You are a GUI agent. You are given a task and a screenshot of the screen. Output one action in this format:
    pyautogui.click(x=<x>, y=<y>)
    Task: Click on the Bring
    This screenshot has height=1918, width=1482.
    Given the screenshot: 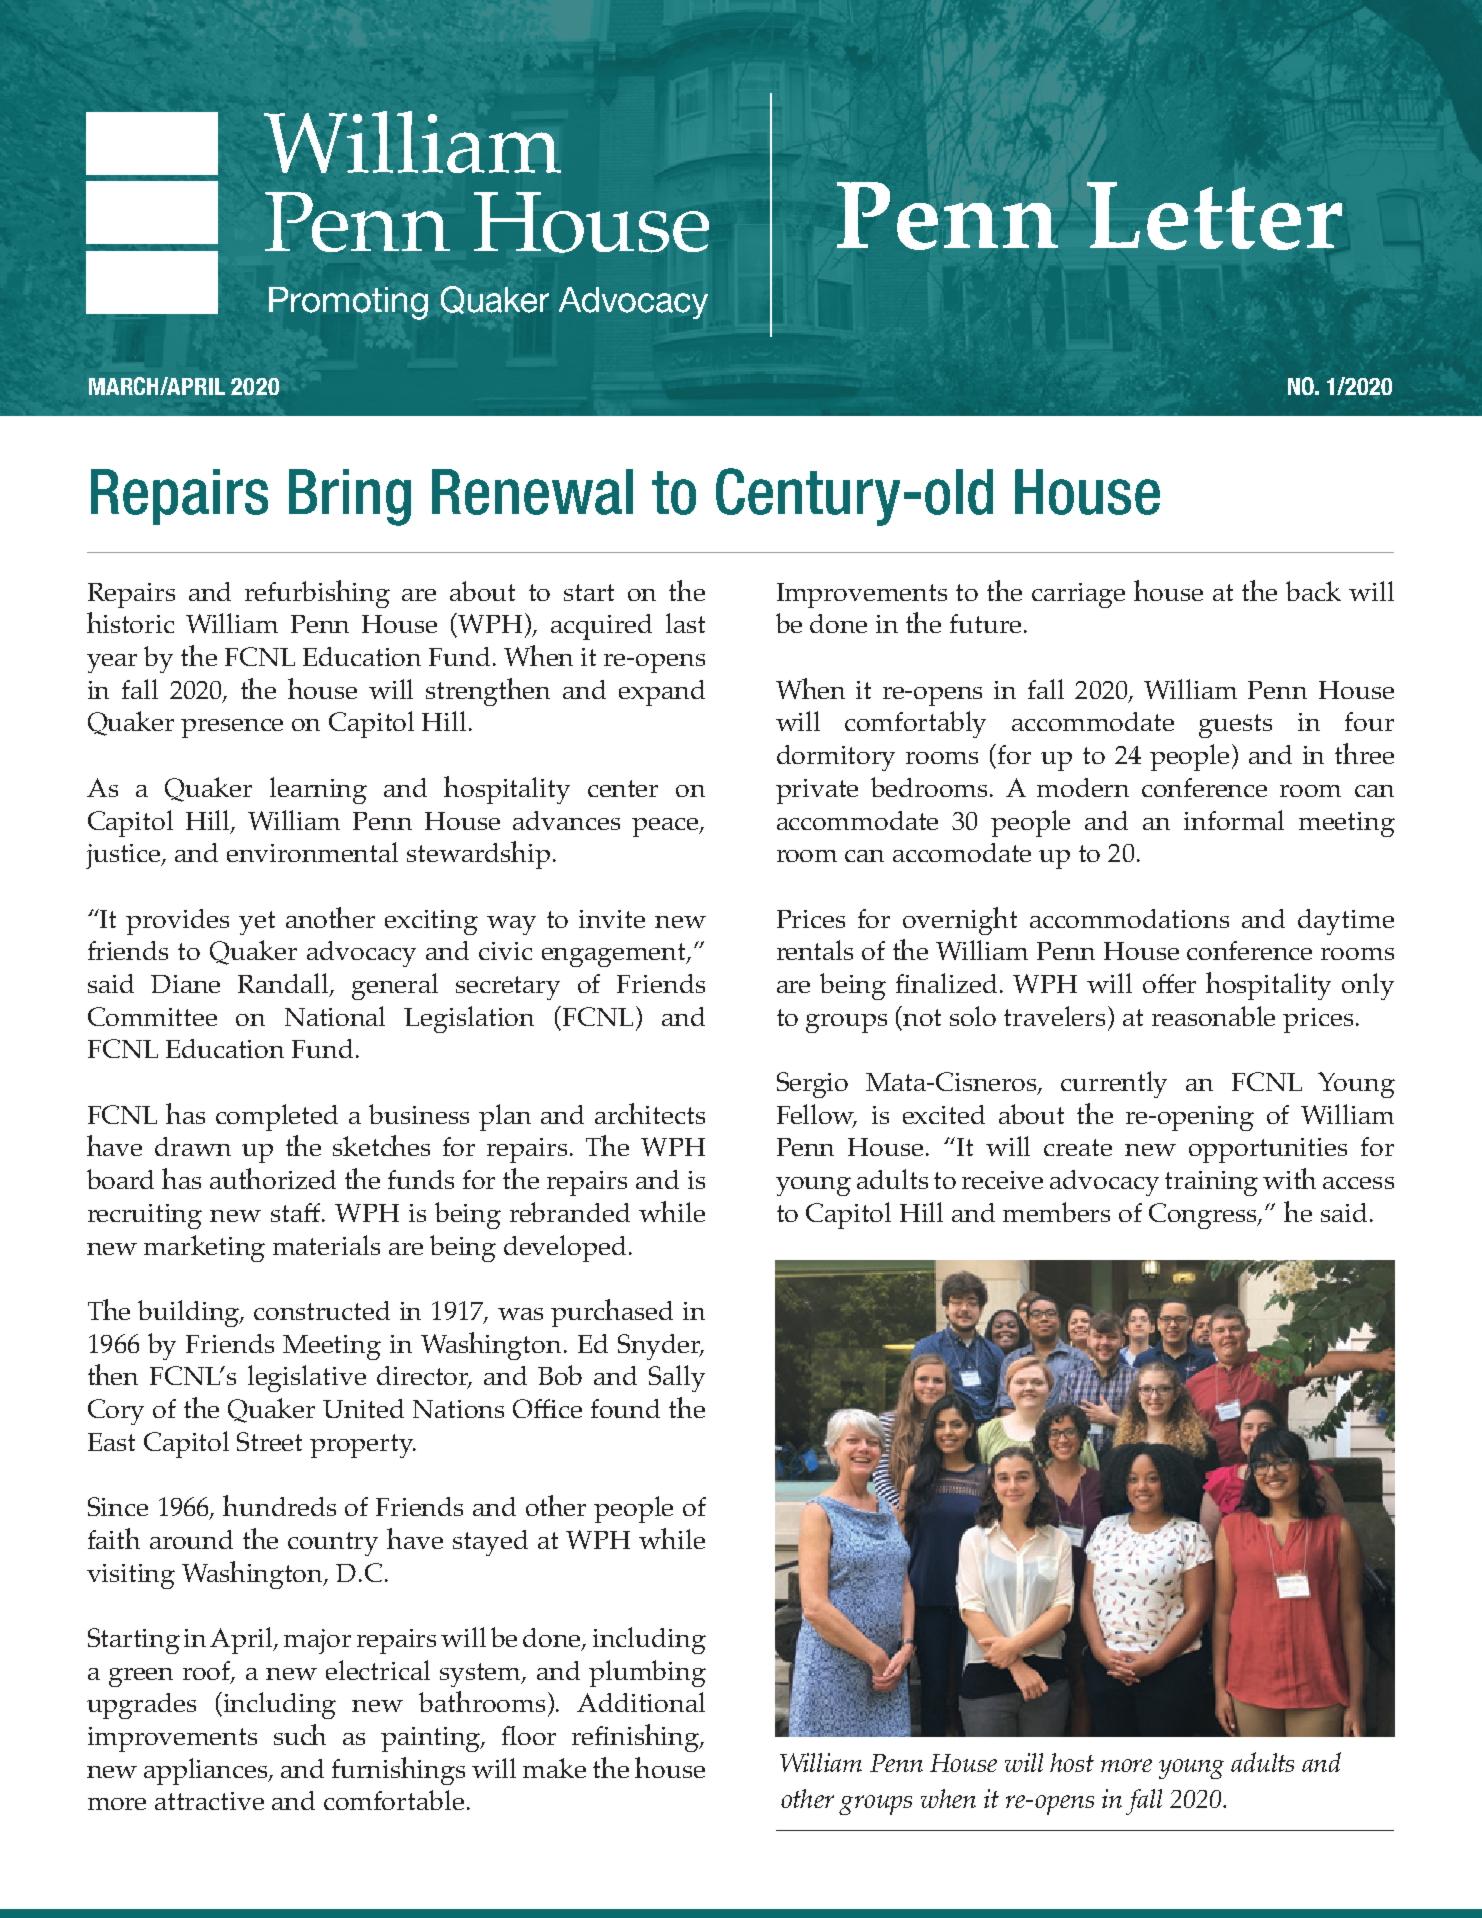 What is the action you would take?
    pyautogui.click(x=350, y=497)
